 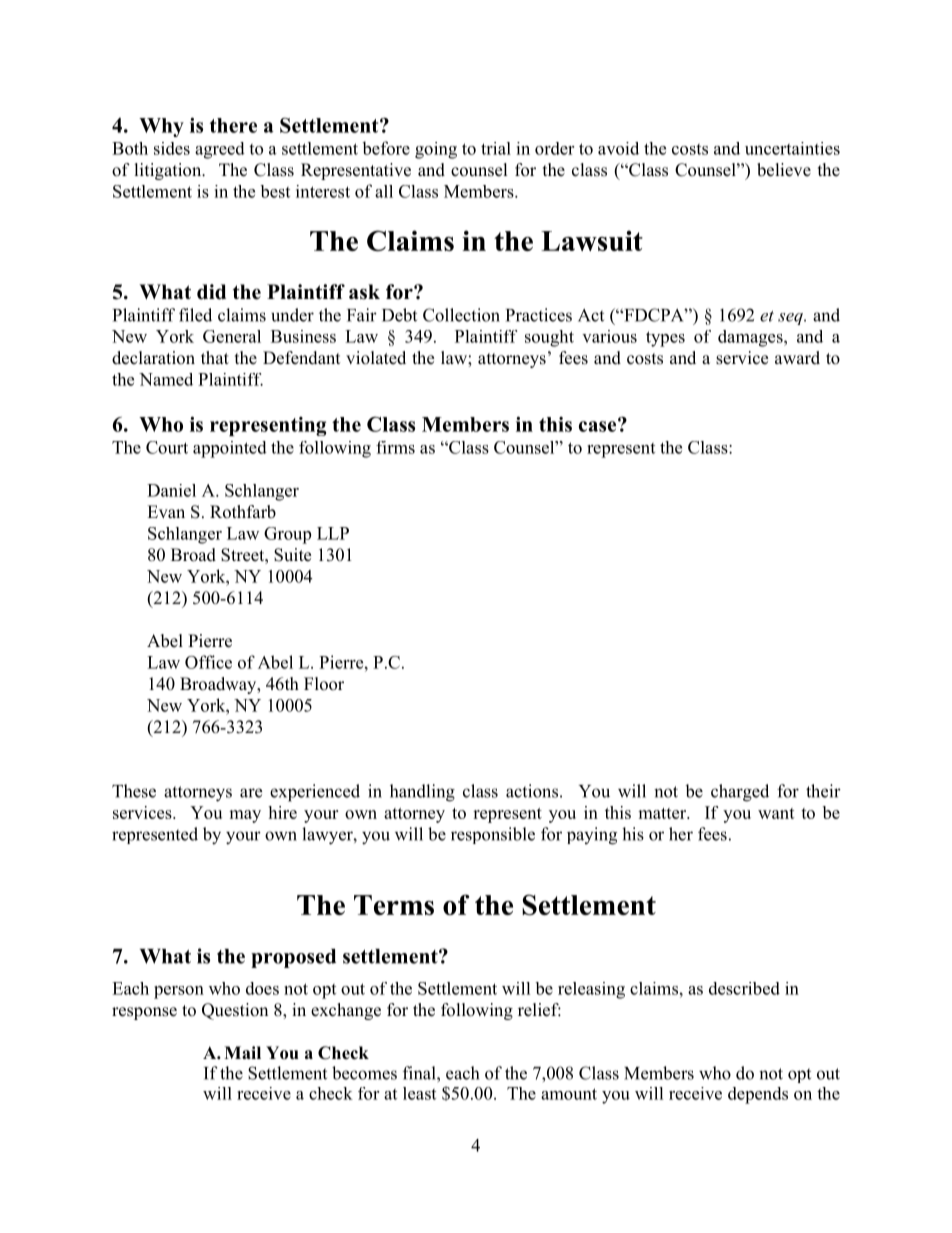 I want to click on case, so click(x=599, y=425).
